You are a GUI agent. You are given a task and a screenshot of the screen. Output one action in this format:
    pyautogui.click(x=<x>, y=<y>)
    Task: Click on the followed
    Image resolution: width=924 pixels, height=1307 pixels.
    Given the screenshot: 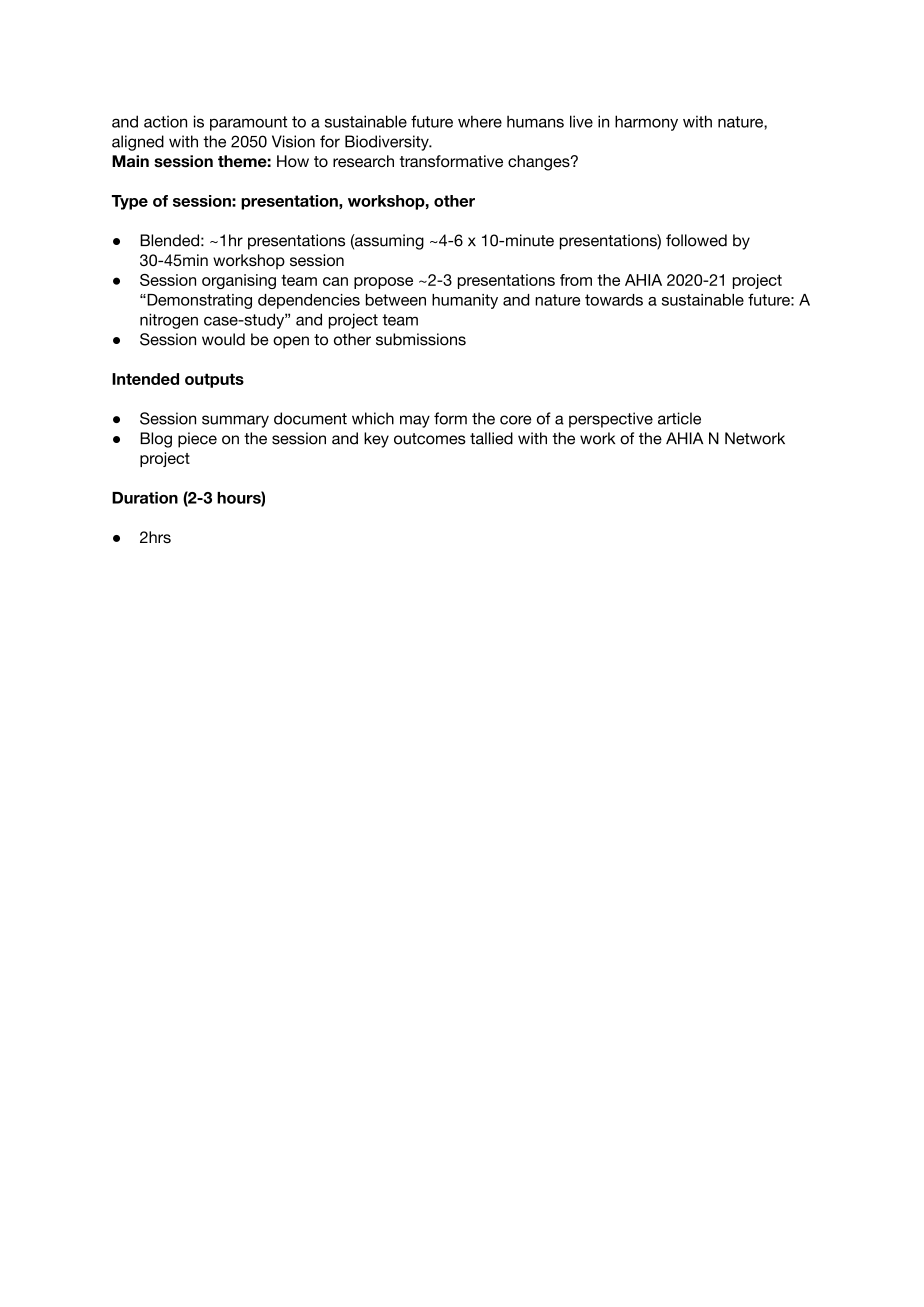 What is the action you would take?
    pyautogui.click(x=696, y=240)
